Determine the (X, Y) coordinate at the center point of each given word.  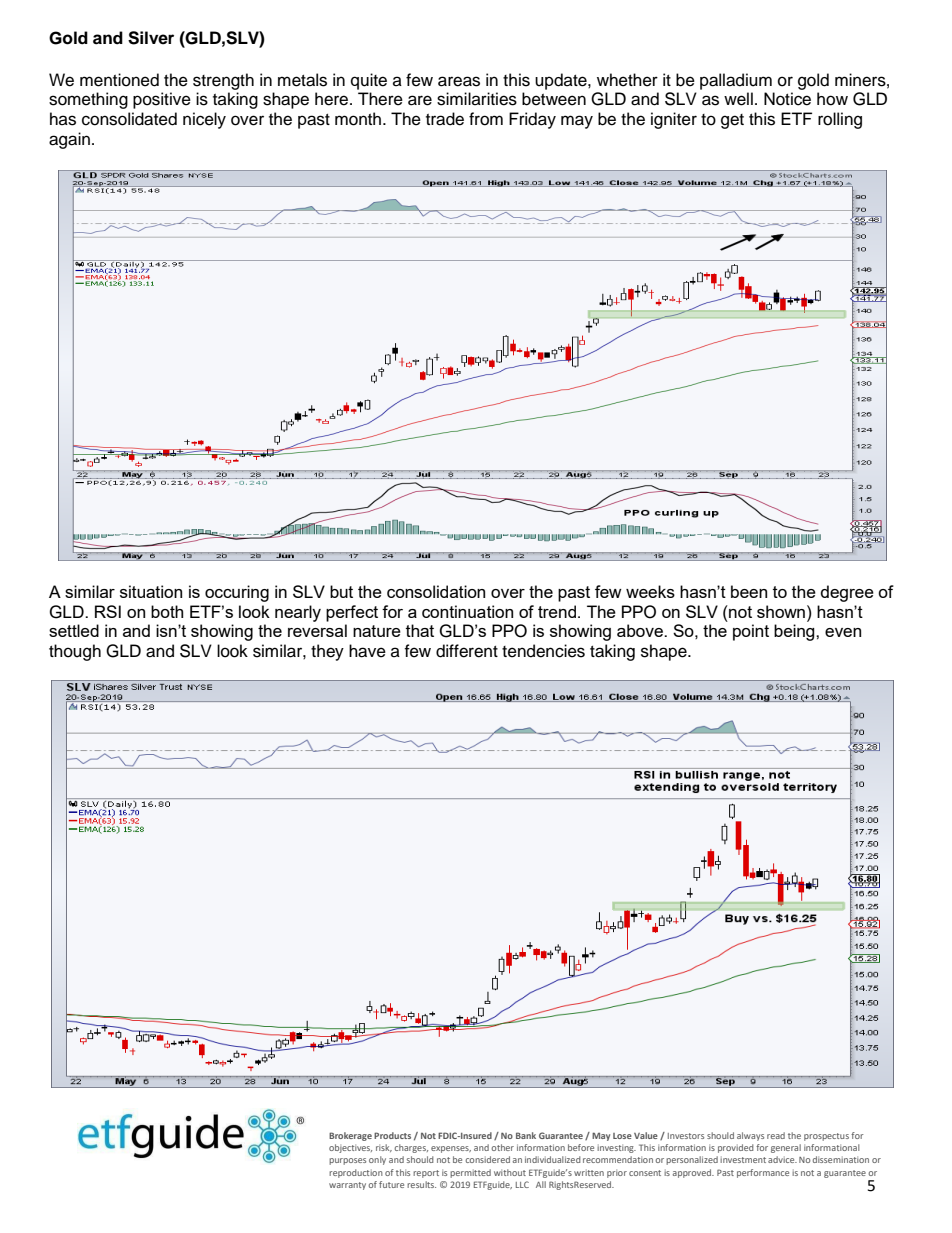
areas (459, 81)
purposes (347, 1161)
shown (781, 611)
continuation (467, 611)
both (167, 611)
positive (162, 100)
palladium (736, 81)
